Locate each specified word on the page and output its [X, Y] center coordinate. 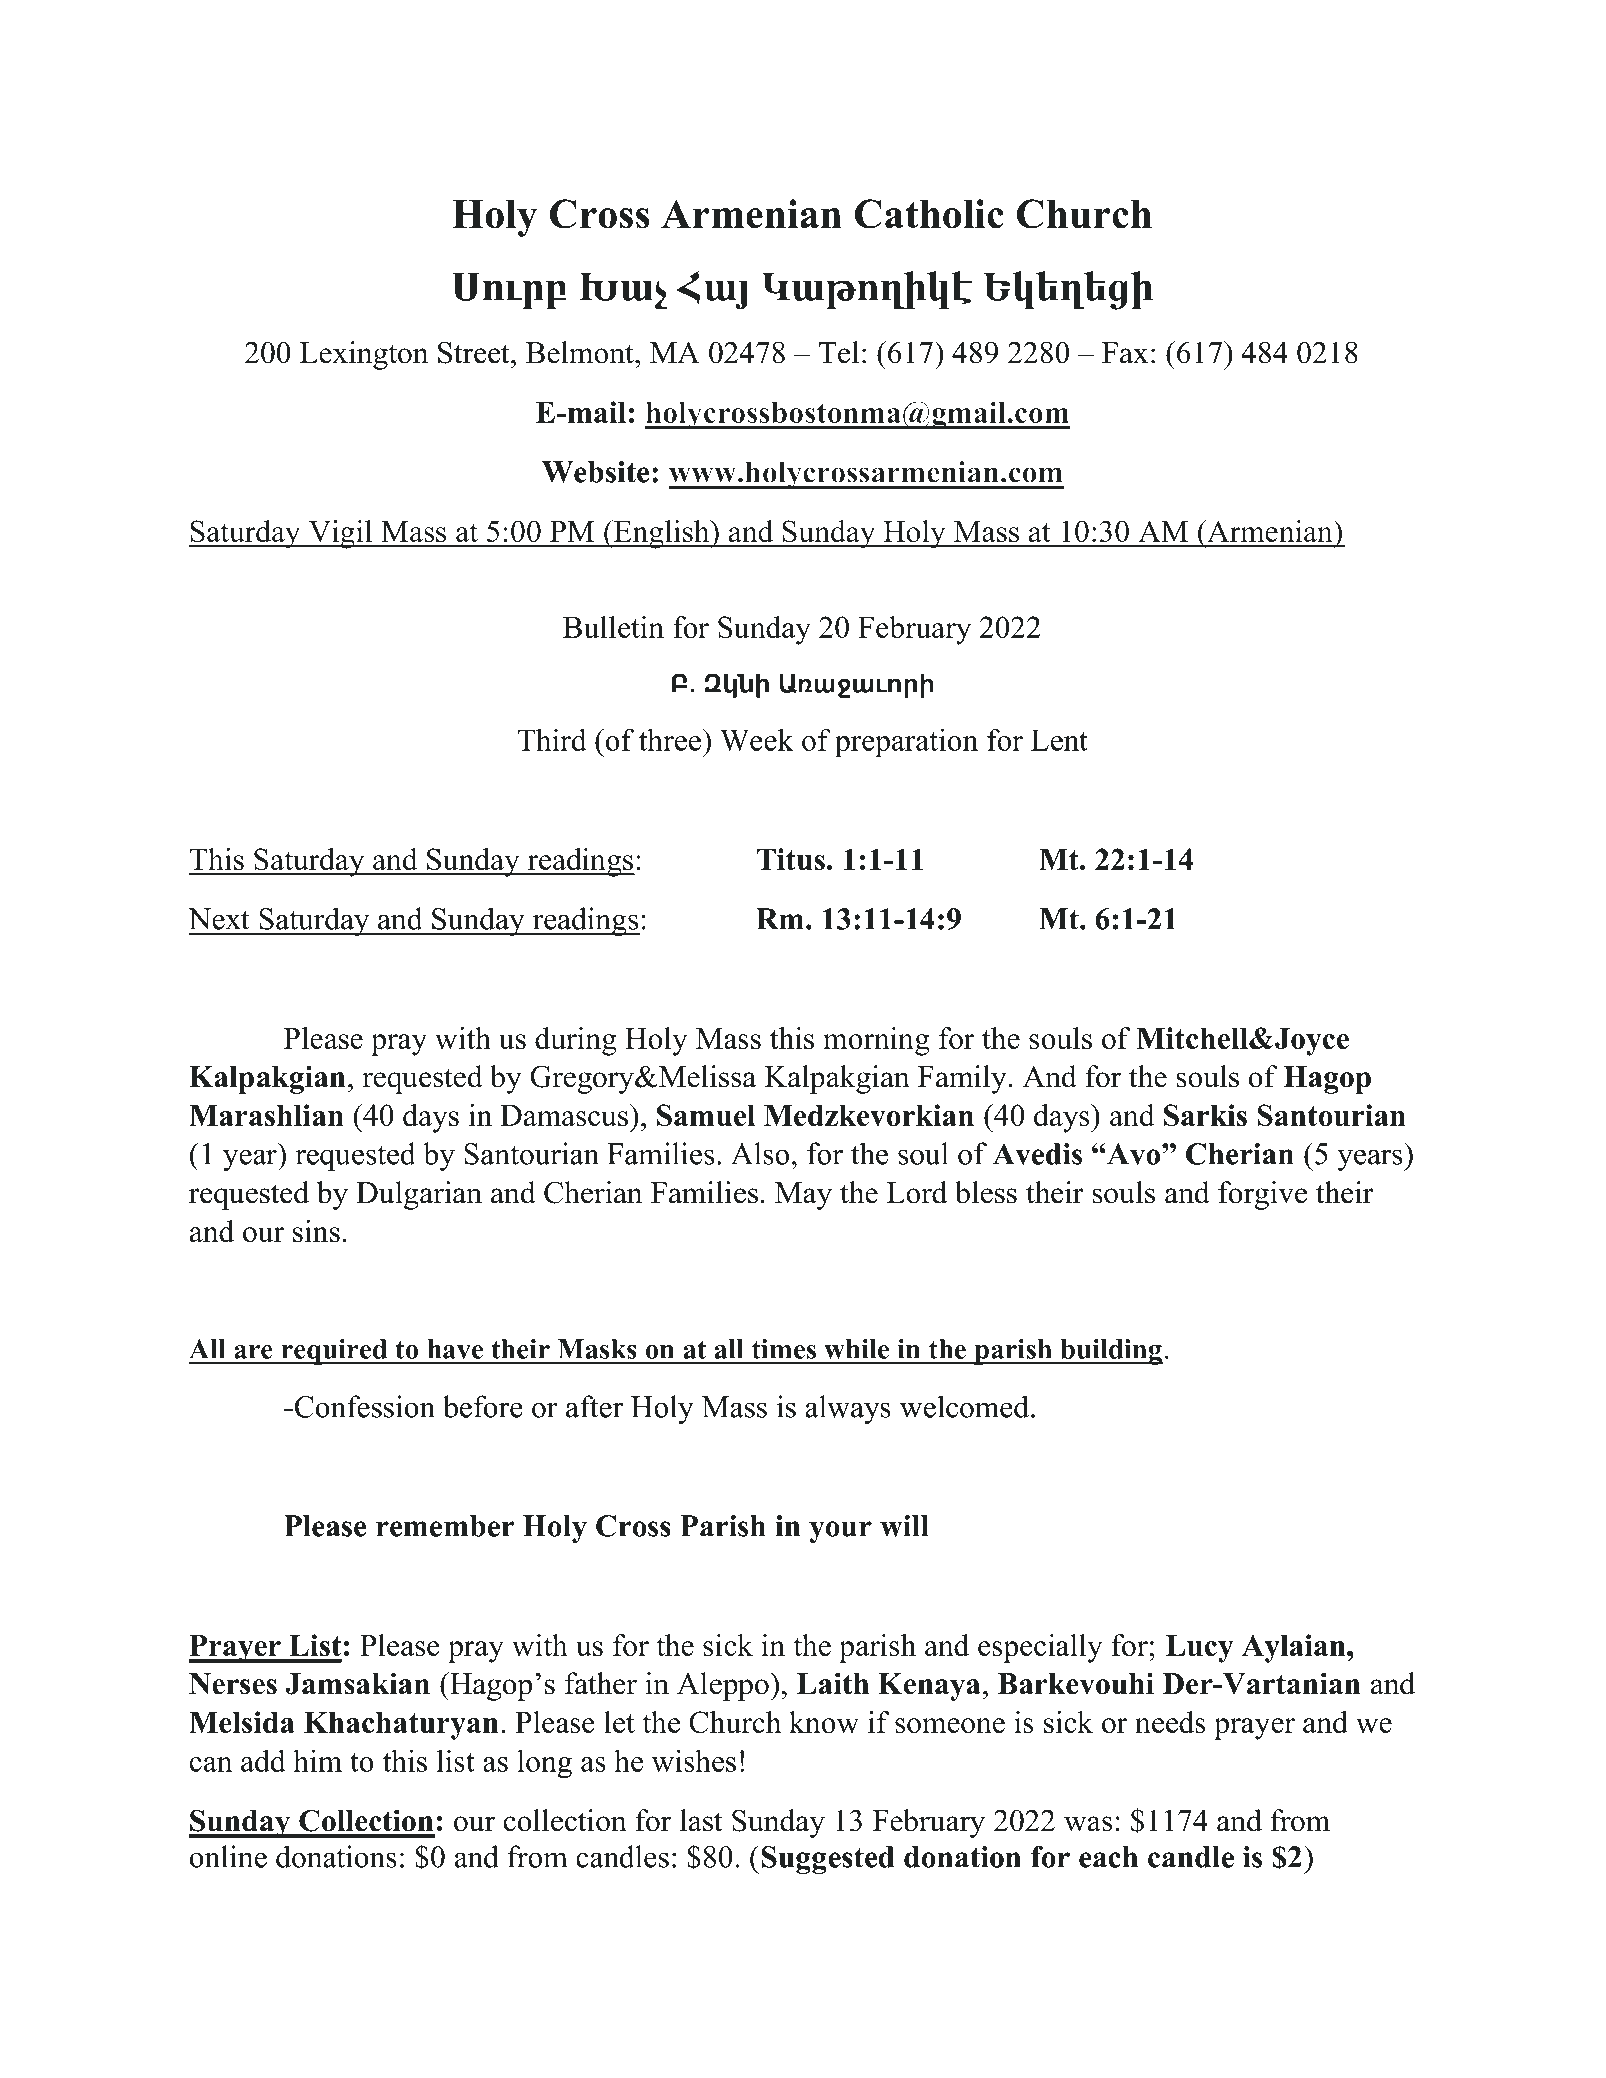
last [701, 1820]
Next [219, 919]
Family [962, 1079]
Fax [1125, 353]
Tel [839, 352]
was [1088, 1824]
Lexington [364, 355]
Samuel [706, 1115]
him [317, 1760]
